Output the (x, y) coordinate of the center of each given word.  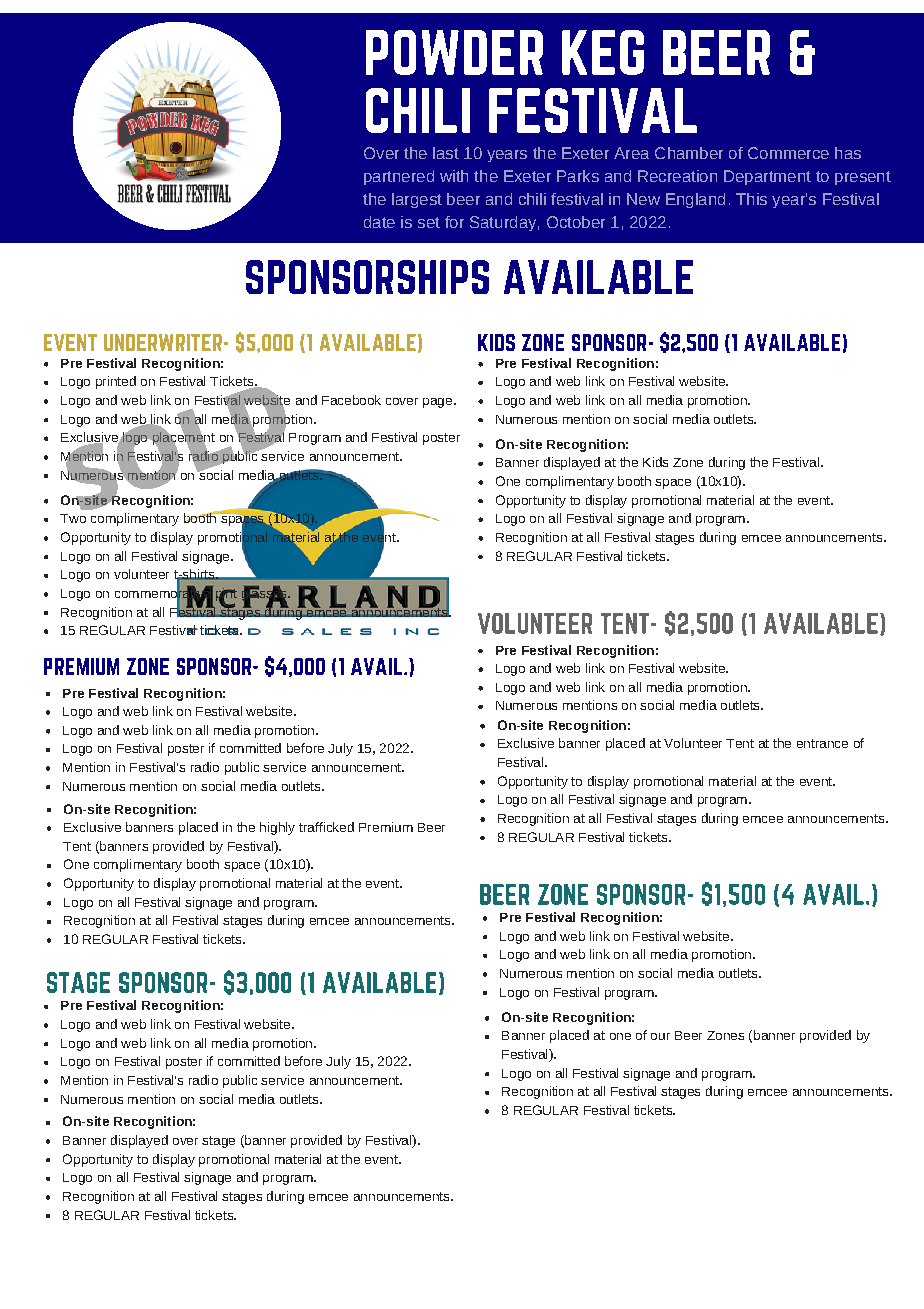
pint (225, 594)
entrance (822, 743)
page (439, 403)
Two (73, 518)
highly (277, 828)
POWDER (454, 52)
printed (116, 382)
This (751, 199)
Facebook (351, 400)
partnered (399, 177)
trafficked (326, 827)
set (429, 222)
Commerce (788, 153)
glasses (265, 594)
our (660, 1036)
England (695, 200)
